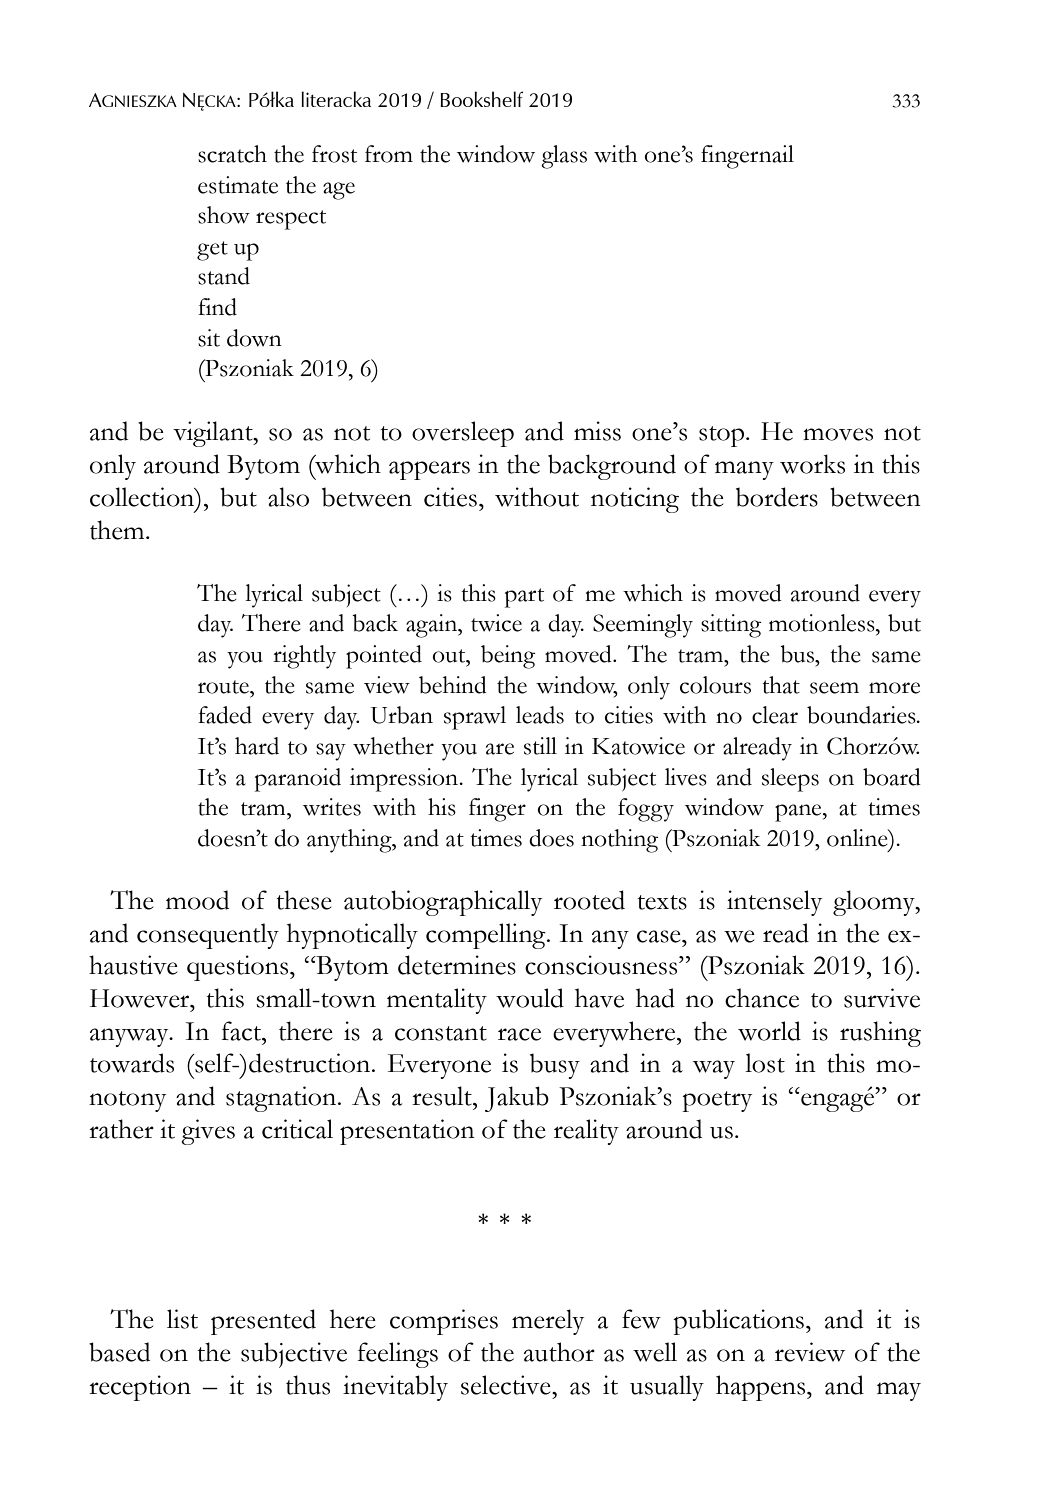 This page has height=1491, width=1063. Describe the element at coordinates (774, 903) in the page. I see `intensely` at that location.
